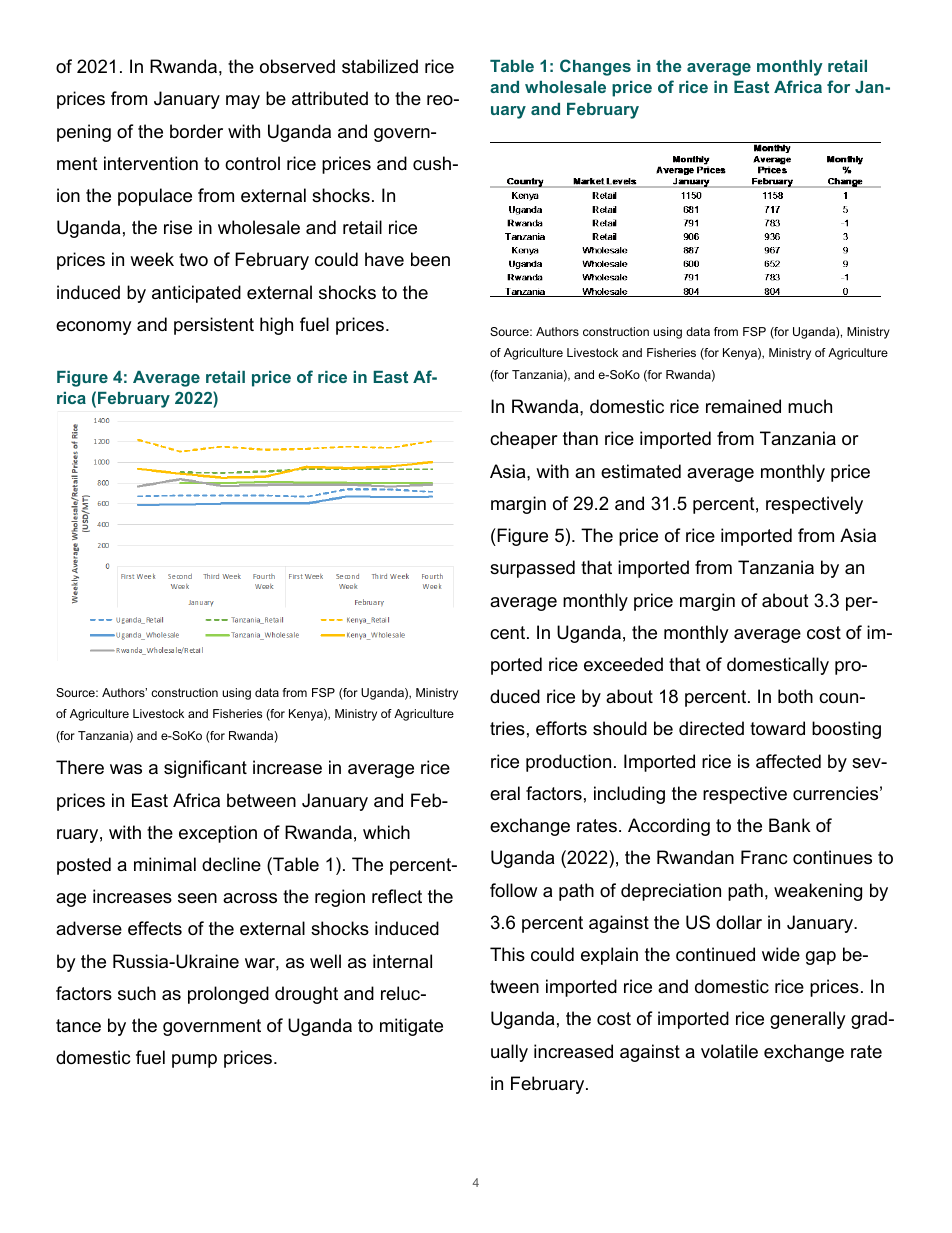 Image resolution: width=952 pixels, height=1233 pixels. I want to click on border, so click(196, 131).
